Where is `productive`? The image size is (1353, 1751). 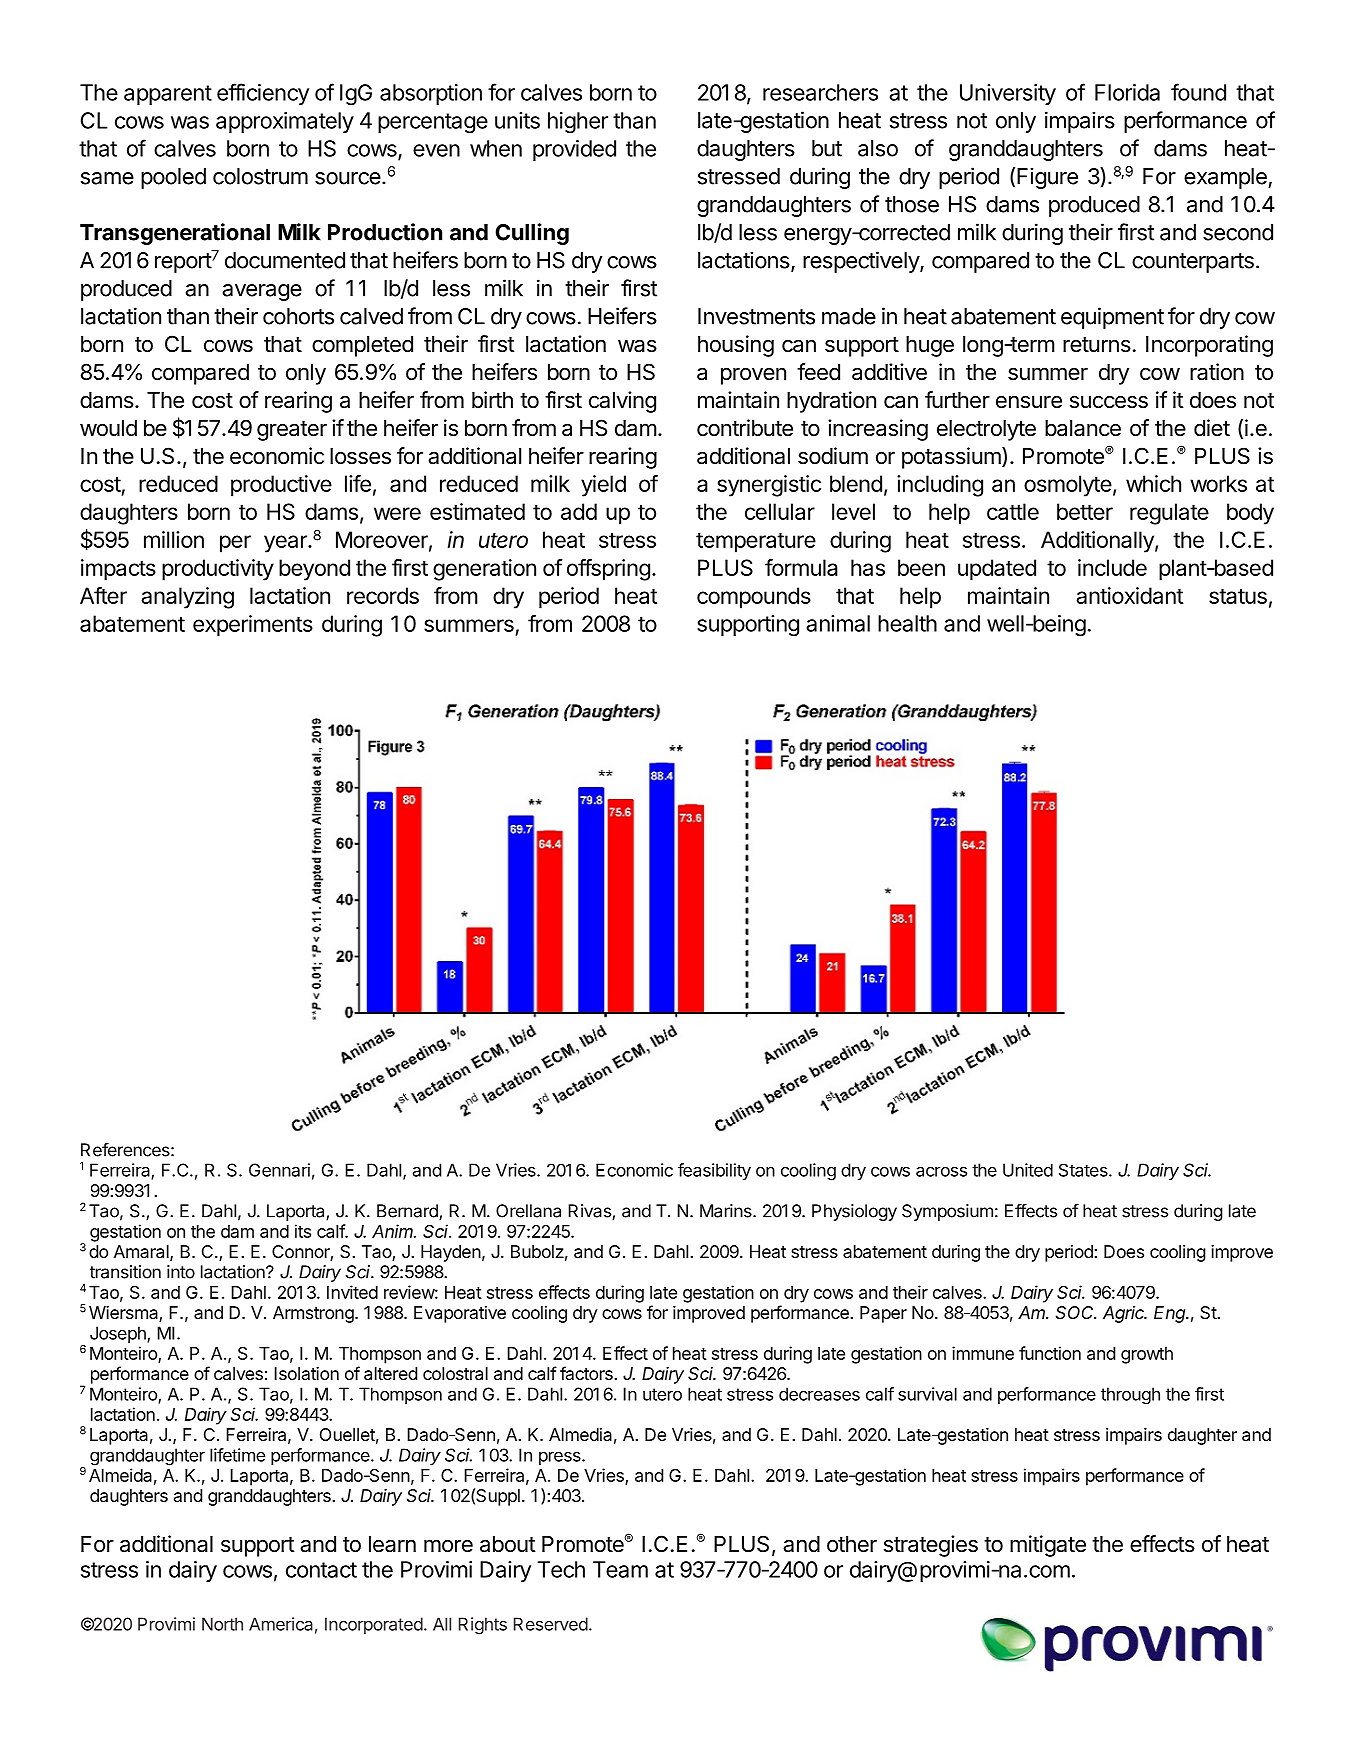
productive is located at coordinates (281, 486).
